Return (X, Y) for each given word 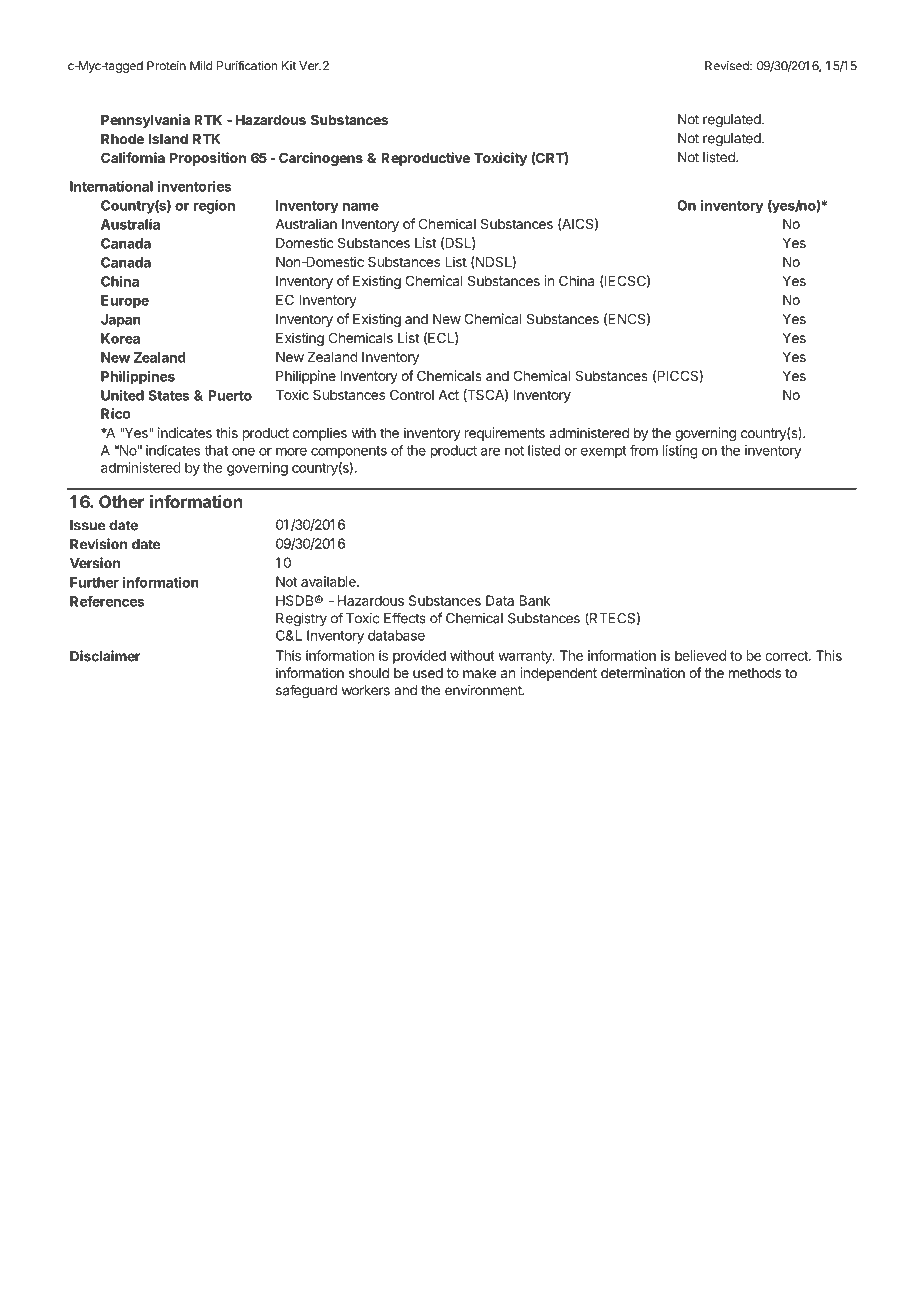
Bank (535, 600)
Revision (98, 544)
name (361, 206)
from (644, 450)
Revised (728, 66)
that (216, 450)
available (329, 581)
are (490, 451)
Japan (120, 321)
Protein (166, 66)
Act (448, 395)
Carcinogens (321, 159)
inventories (195, 186)
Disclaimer (105, 656)
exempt (604, 452)
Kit (289, 66)
